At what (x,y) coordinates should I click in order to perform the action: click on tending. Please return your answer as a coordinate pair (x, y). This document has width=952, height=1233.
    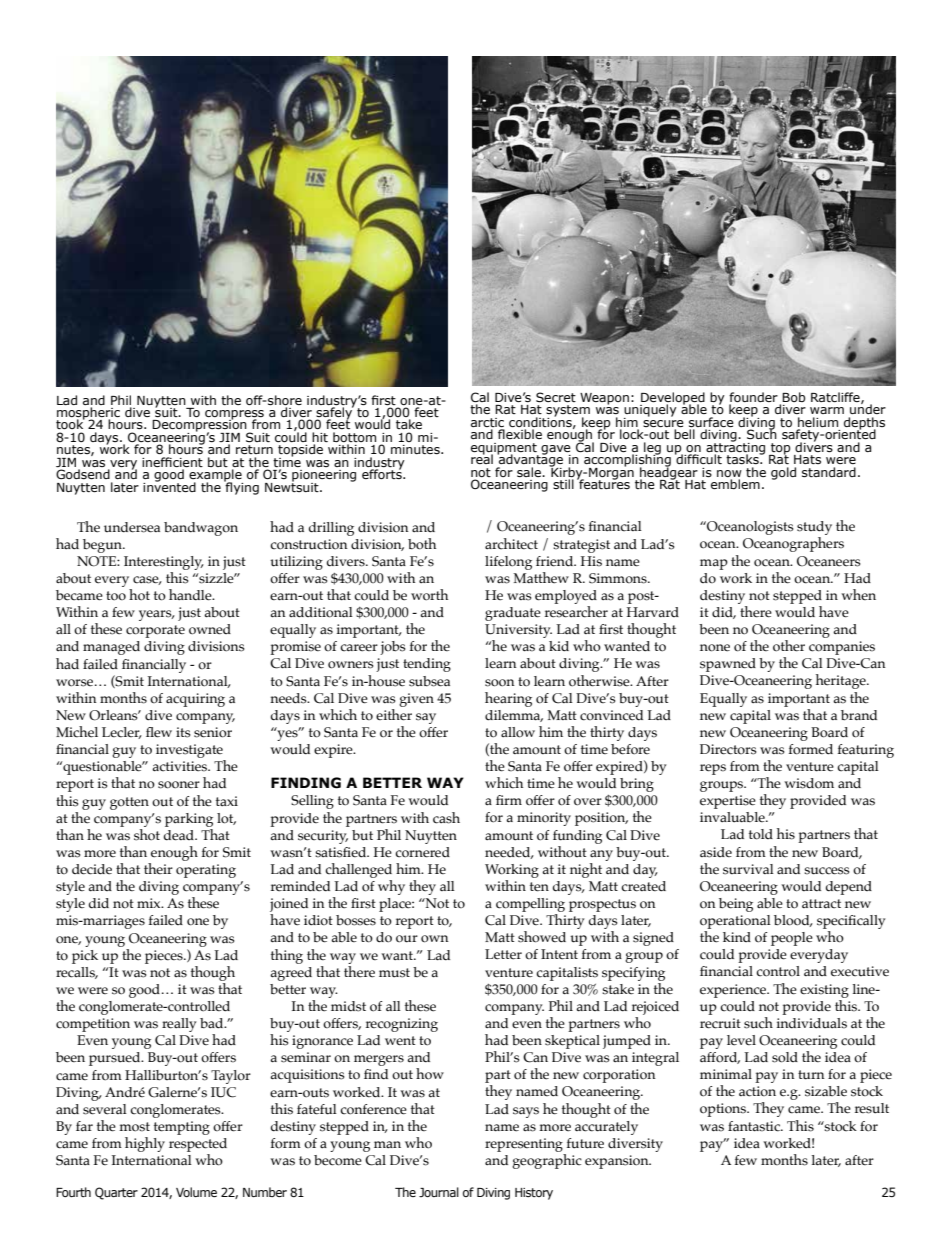
    Looking at the image, I should click on (427, 665).
